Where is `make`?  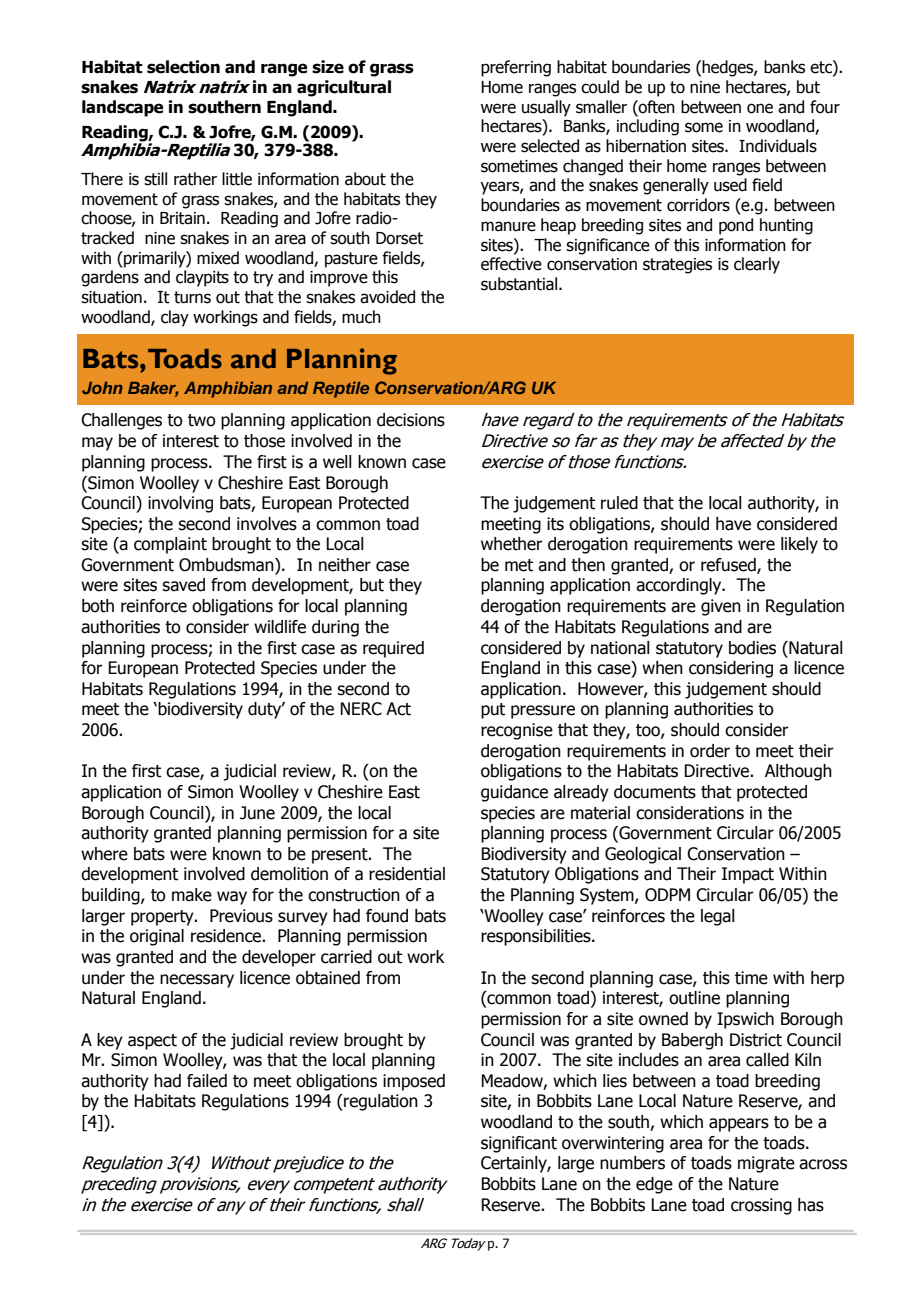 make is located at coordinates (192, 895).
